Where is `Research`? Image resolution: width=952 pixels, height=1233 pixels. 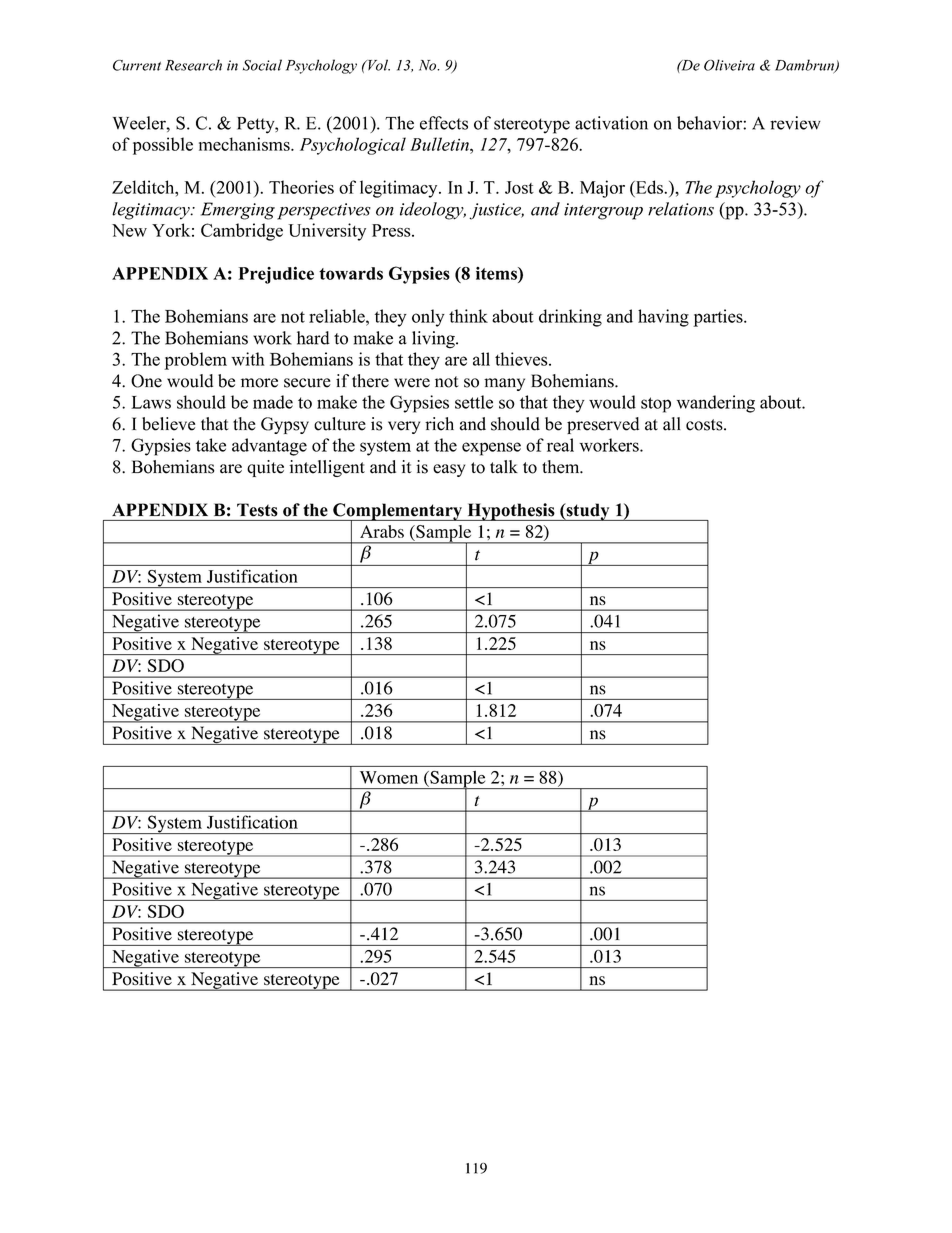 Research is located at coordinates (193, 65).
